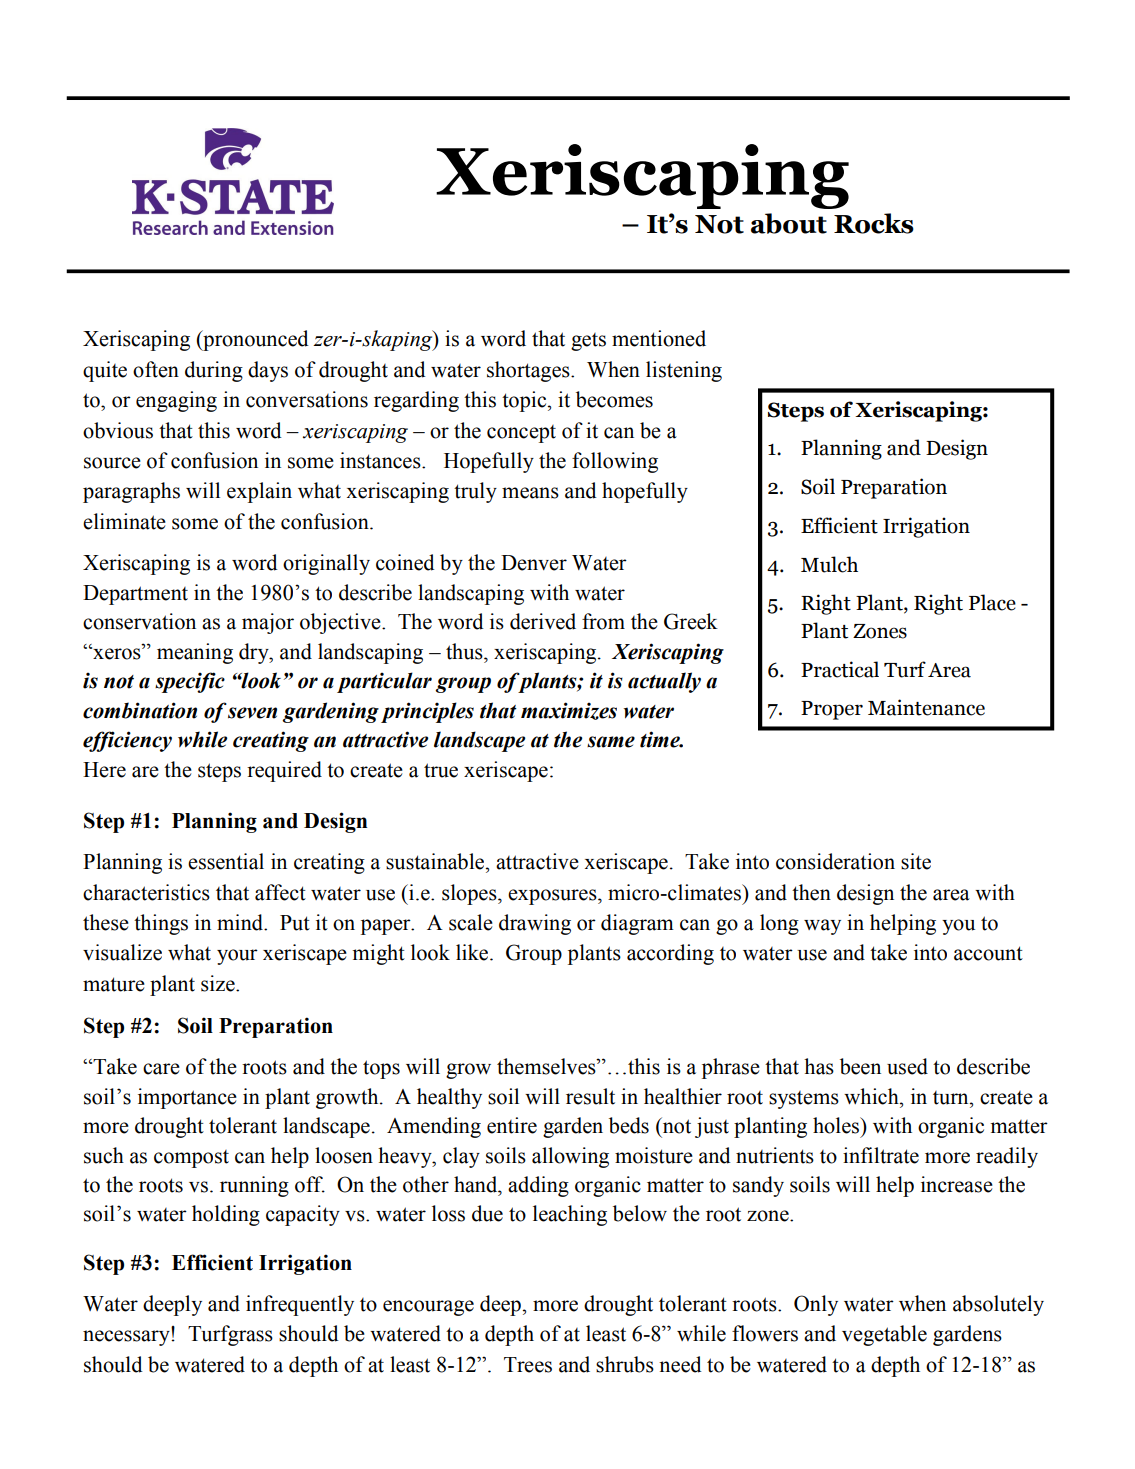  What do you see at coordinates (588, 342) in the screenshot?
I see `gets` at bounding box center [588, 342].
